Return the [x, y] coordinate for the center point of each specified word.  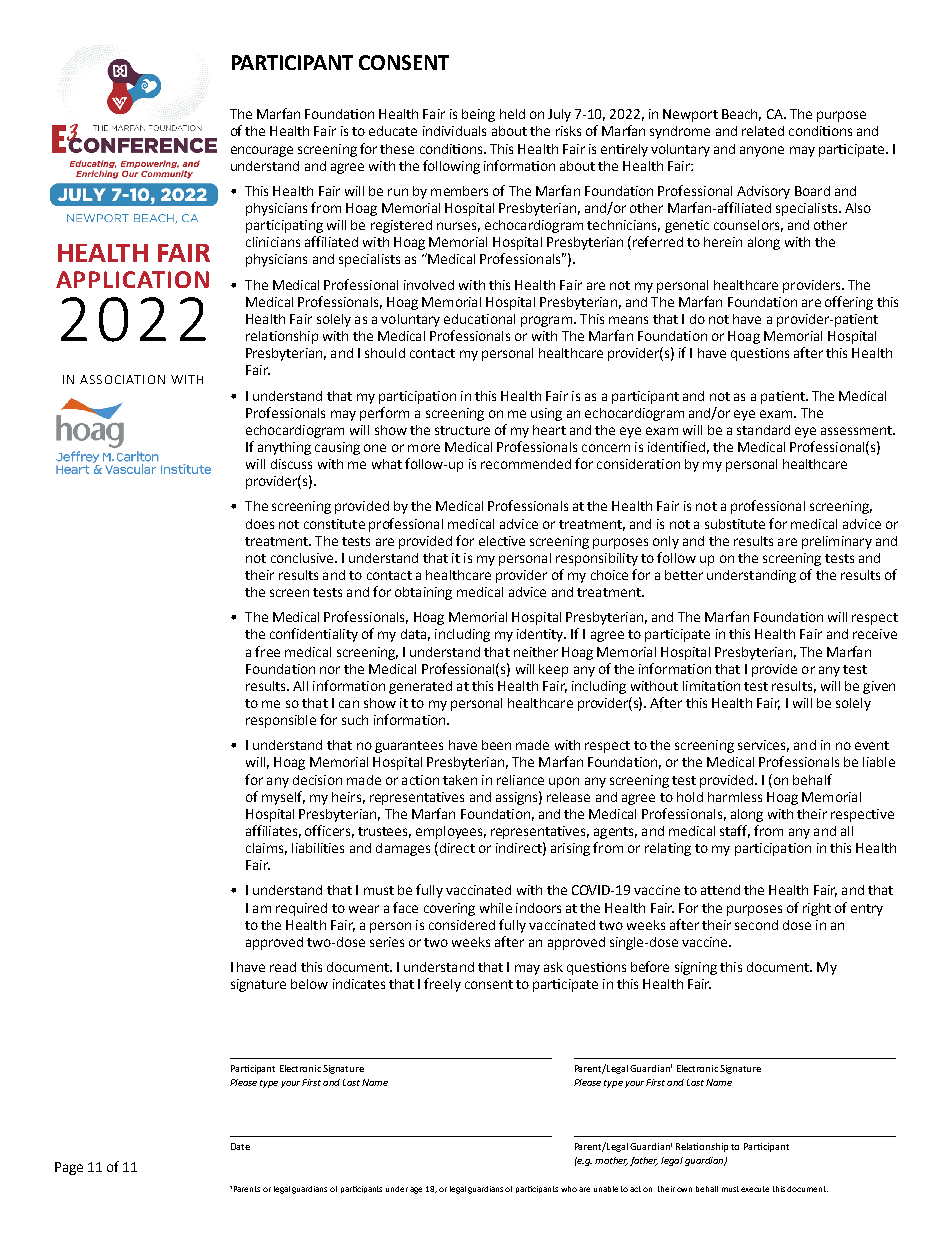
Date [240, 1146]
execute [755, 1189]
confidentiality [314, 635]
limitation [711, 686]
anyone [762, 151]
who [569, 1189]
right [817, 909]
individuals [454, 131]
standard [763, 430]
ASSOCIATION [122, 379]
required [301, 909]
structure [462, 430]
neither [536, 652]
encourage [262, 151]
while [496, 908]
